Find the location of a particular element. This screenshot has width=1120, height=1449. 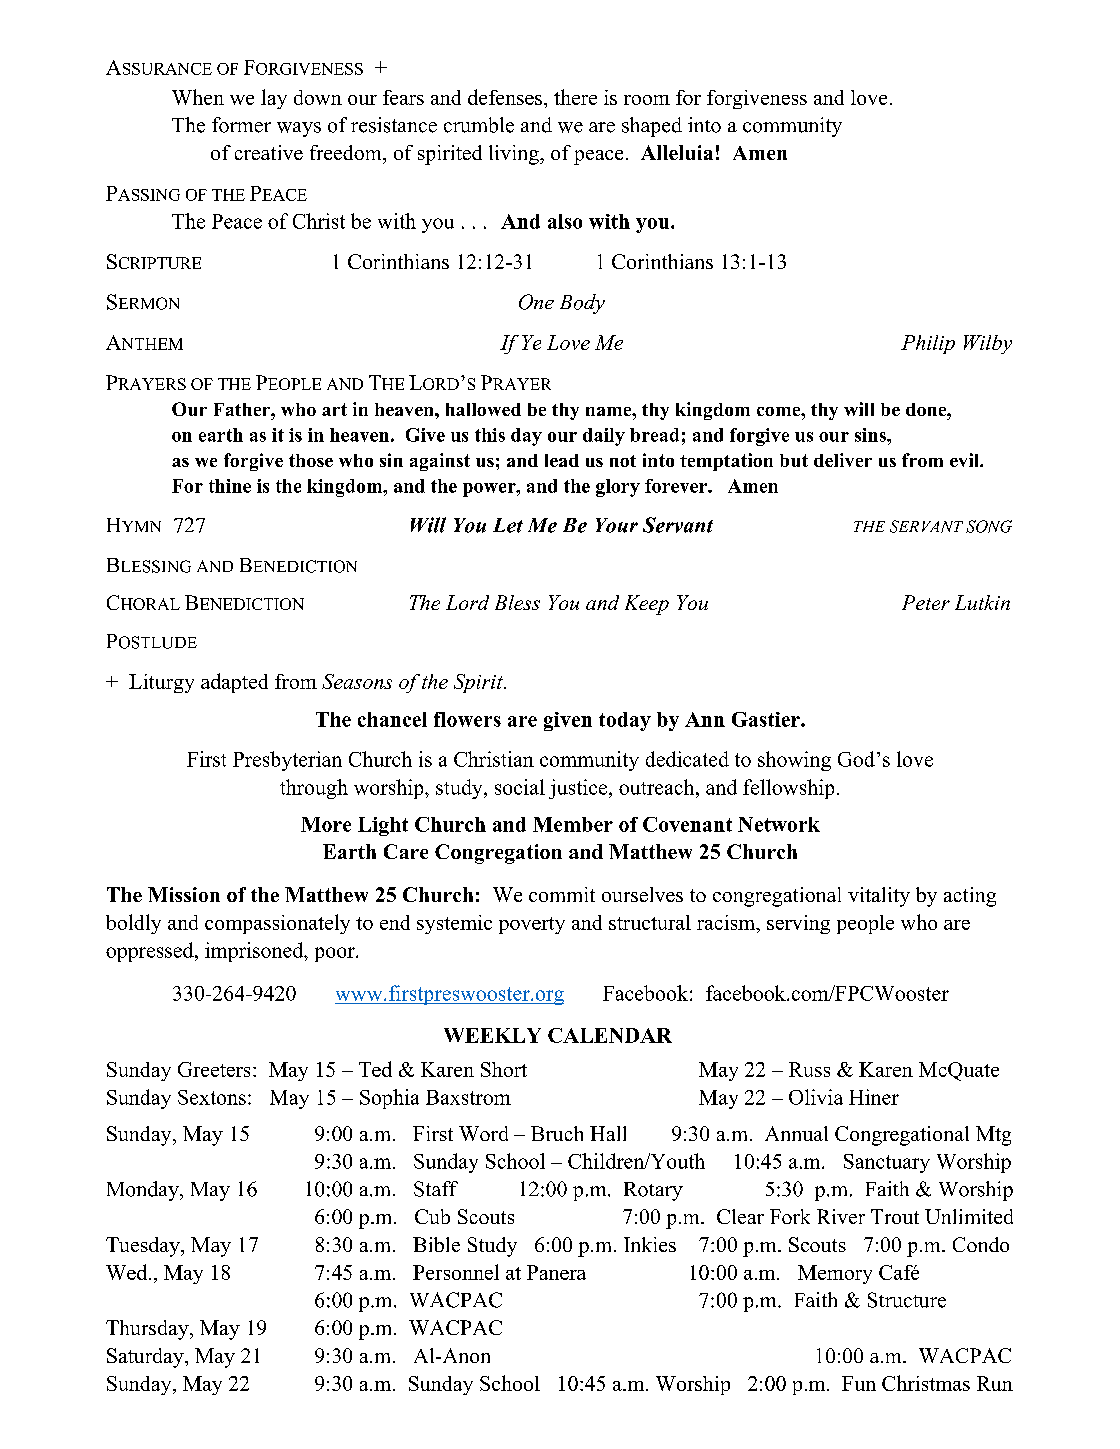

Panera is located at coordinates (556, 1272).
